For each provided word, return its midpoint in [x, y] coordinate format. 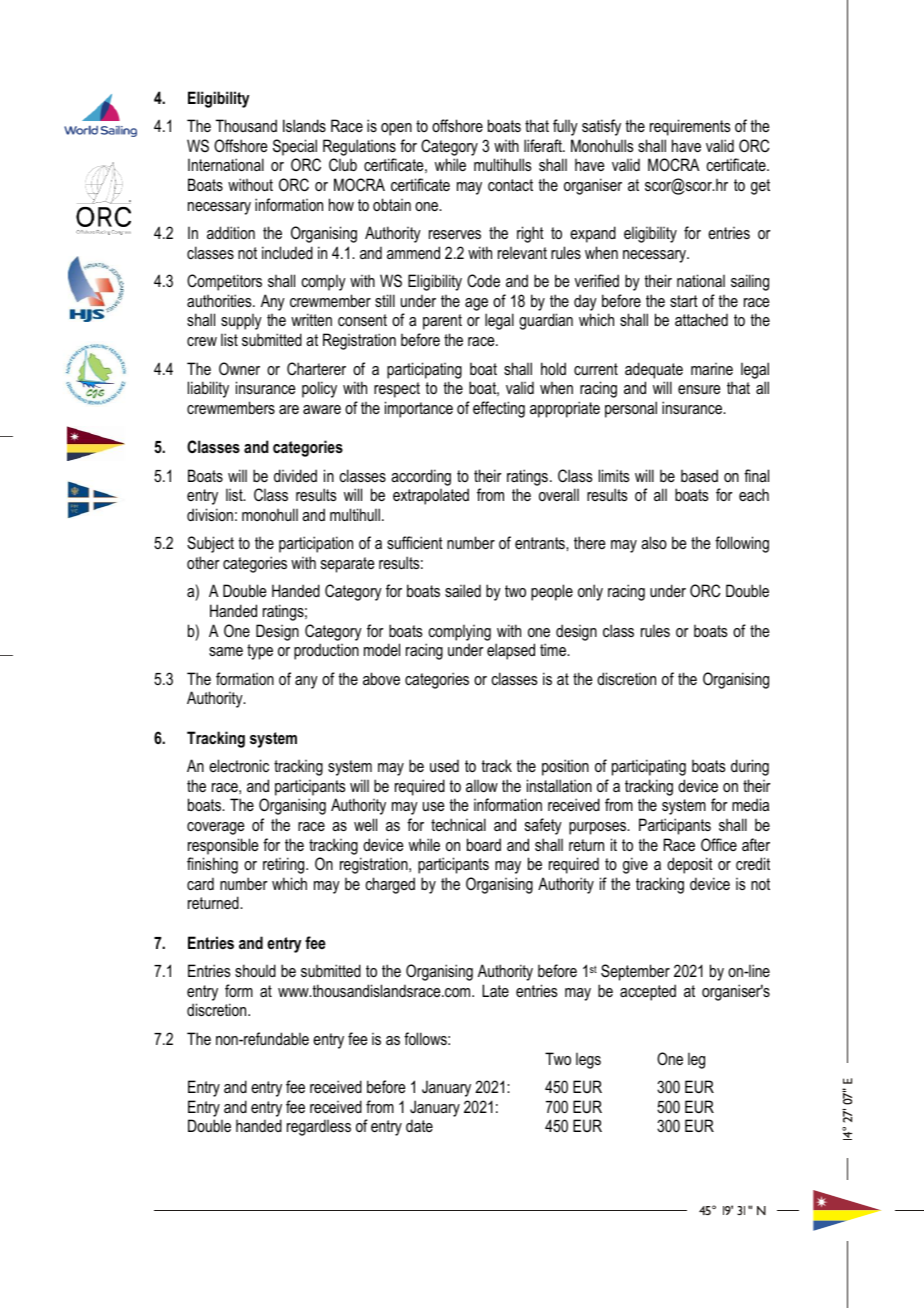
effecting [499, 409]
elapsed [511, 651]
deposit [690, 865]
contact [510, 185]
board [484, 844]
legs [588, 1061]
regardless [319, 1127]
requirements [690, 127]
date [419, 1125]
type [260, 652]
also [654, 542]
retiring [285, 865]
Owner [239, 368]
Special [295, 147]
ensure [699, 389]
